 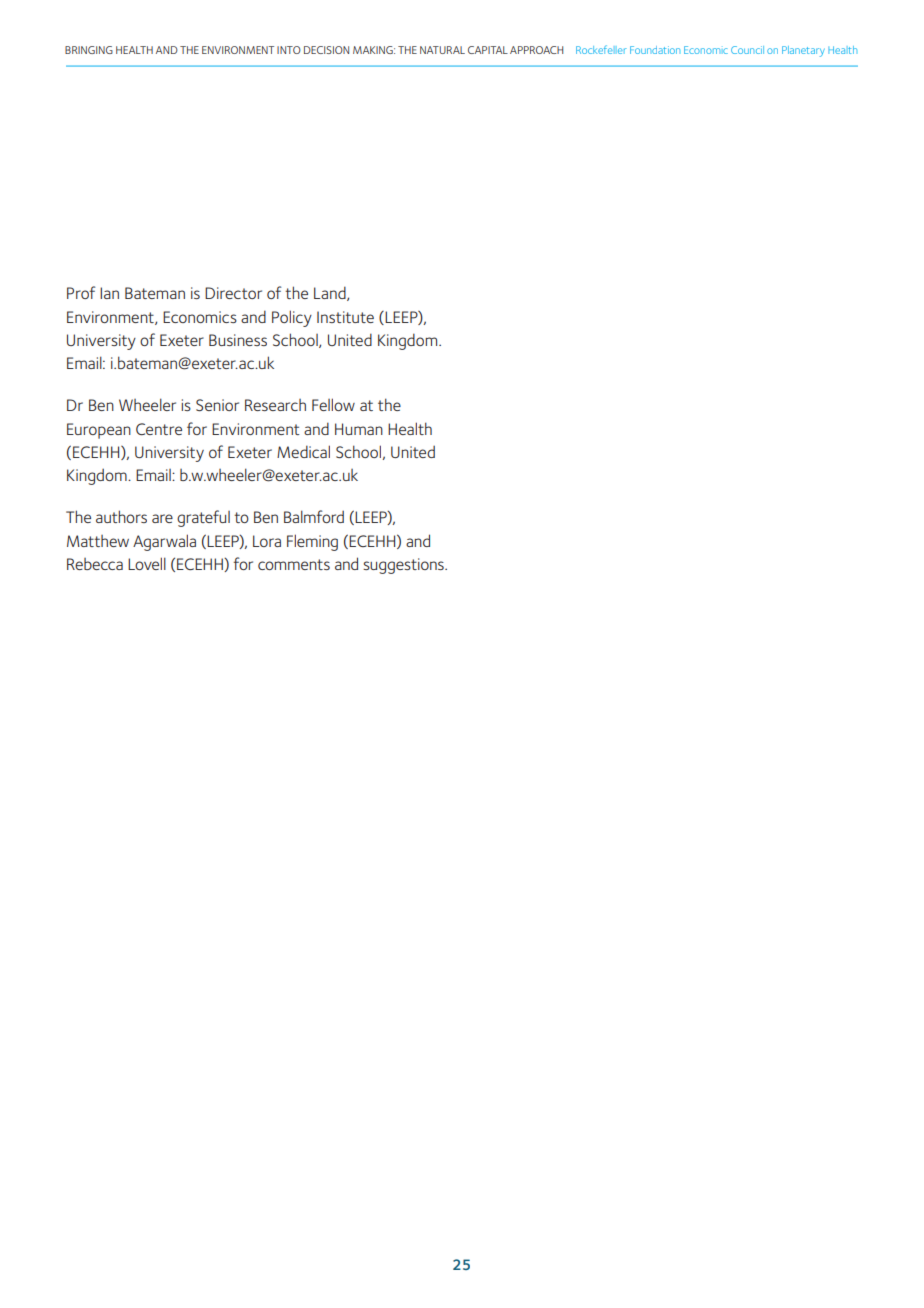 I want to click on NATURAL, so click(x=442, y=50).
